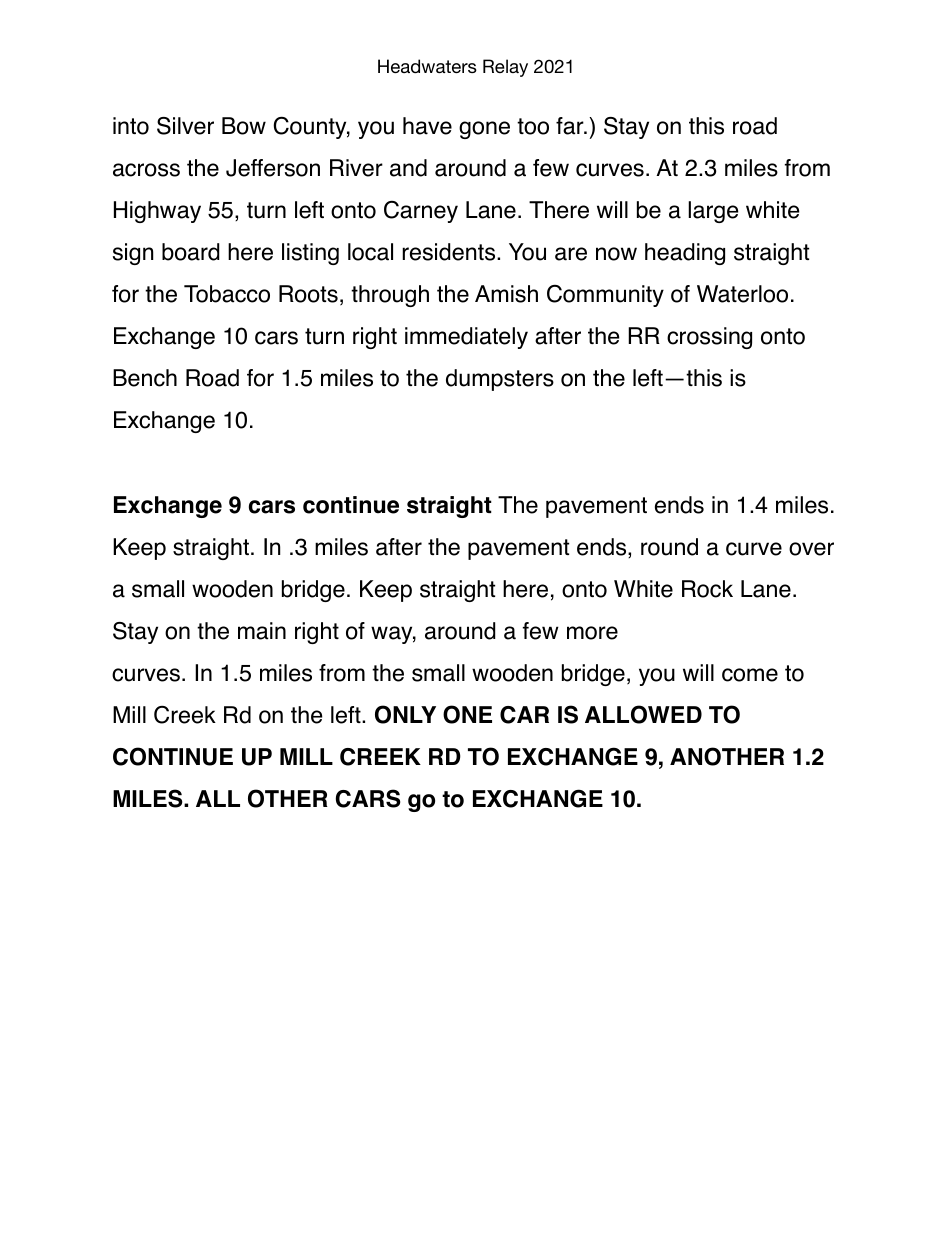 This screenshot has height=1233, width=952. I want to click on Silver, so click(185, 126).
